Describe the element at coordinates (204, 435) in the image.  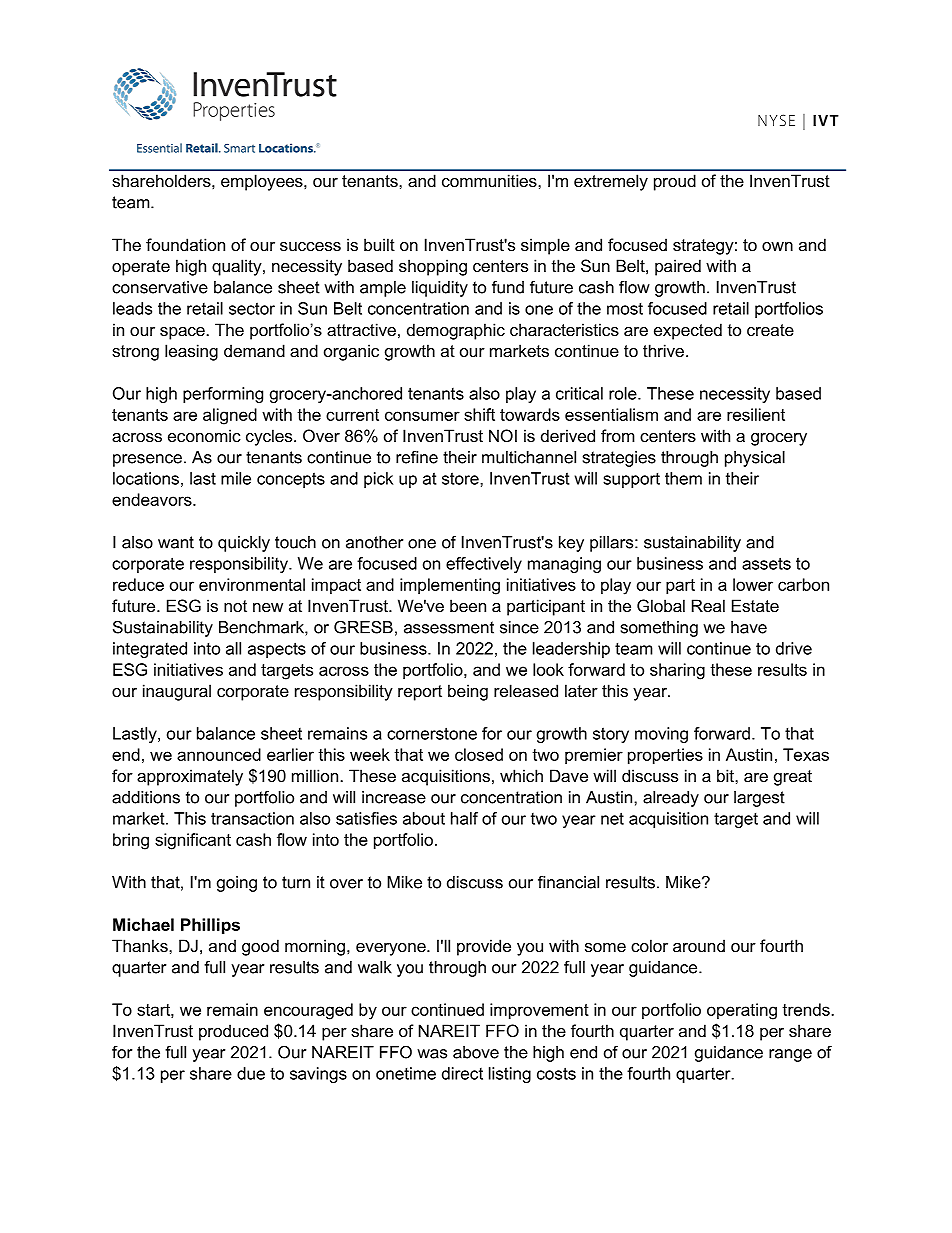
I see `economic` at that location.
